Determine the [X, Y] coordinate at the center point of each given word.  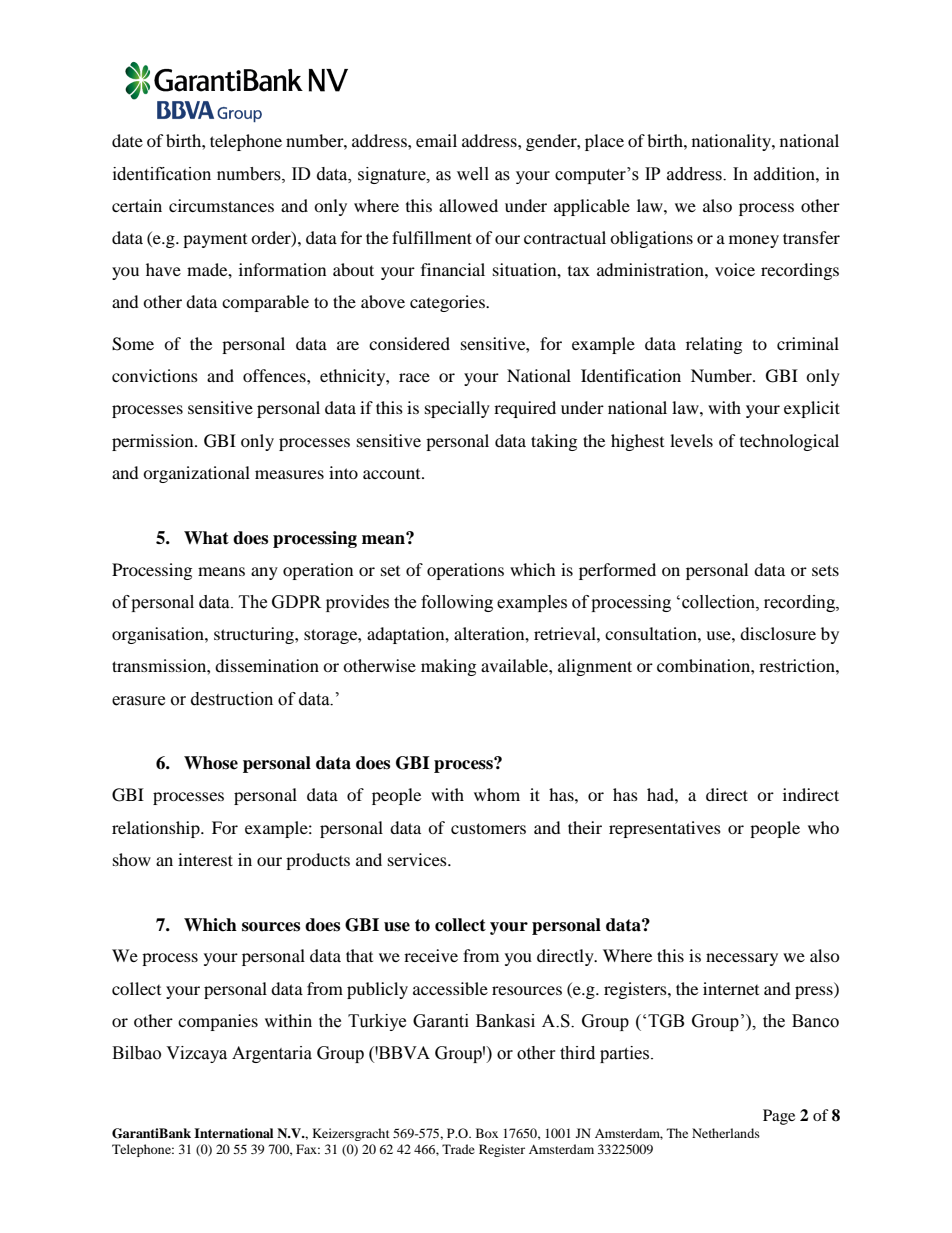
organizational [196, 474]
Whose [211, 763]
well [473, 174]
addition [785, 174]
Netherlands [726, 1133]
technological [789, 442]
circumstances [221, 205]
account [393, 474]
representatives [665, 829]
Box [487, 1133]
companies [218, 1022]
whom [497, 794]
